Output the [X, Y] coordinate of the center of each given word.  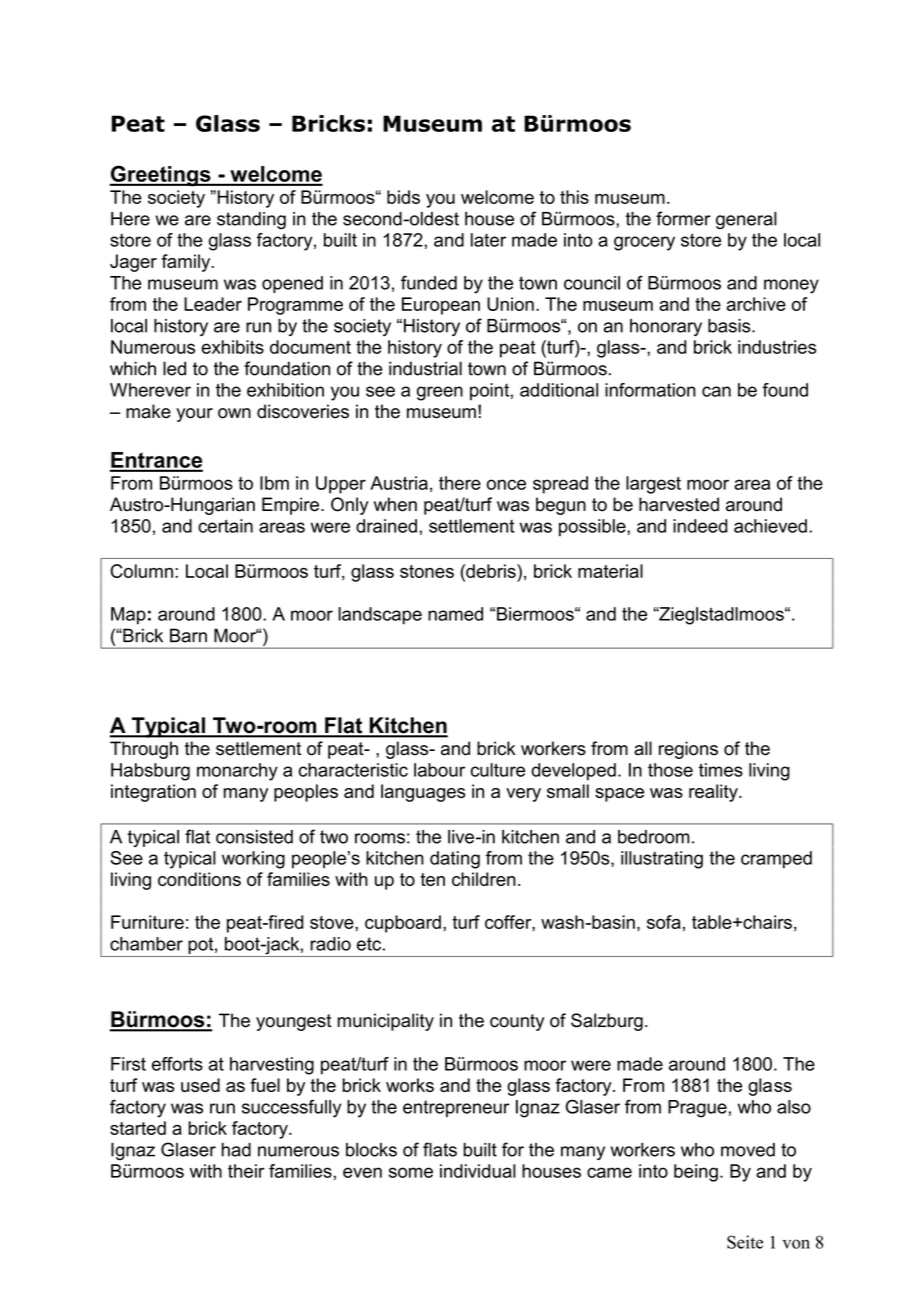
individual [478, 1171]
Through [144, 750]
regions [688, 750]
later [488, 240]
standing [251, 221]
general [746, 221]
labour [439, 770]
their [246, 1171]
